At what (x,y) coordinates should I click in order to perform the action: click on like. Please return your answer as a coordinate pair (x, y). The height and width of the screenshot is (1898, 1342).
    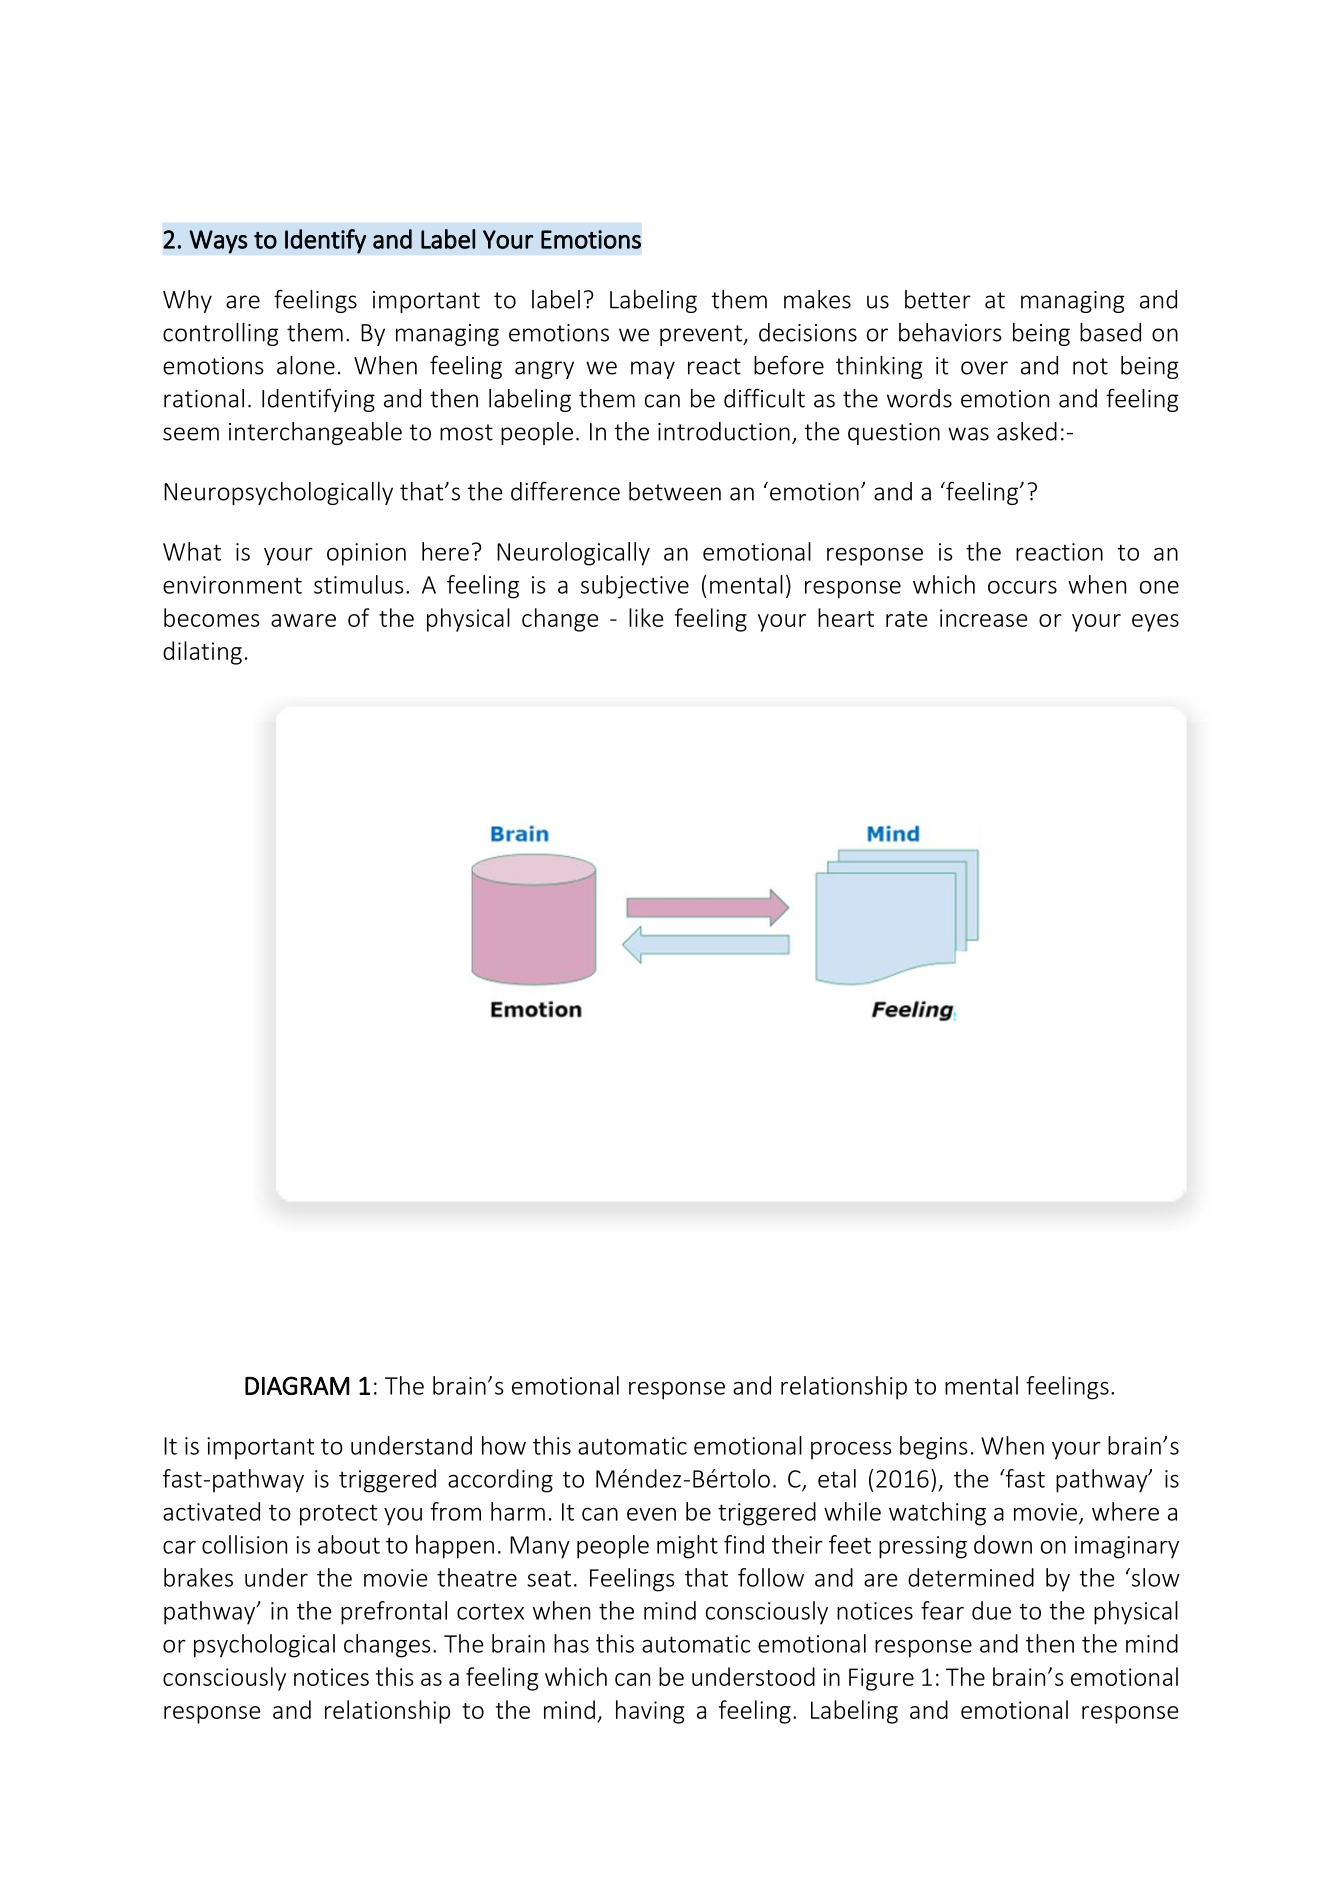
    Looking at the image, I should click on (646, 617).
